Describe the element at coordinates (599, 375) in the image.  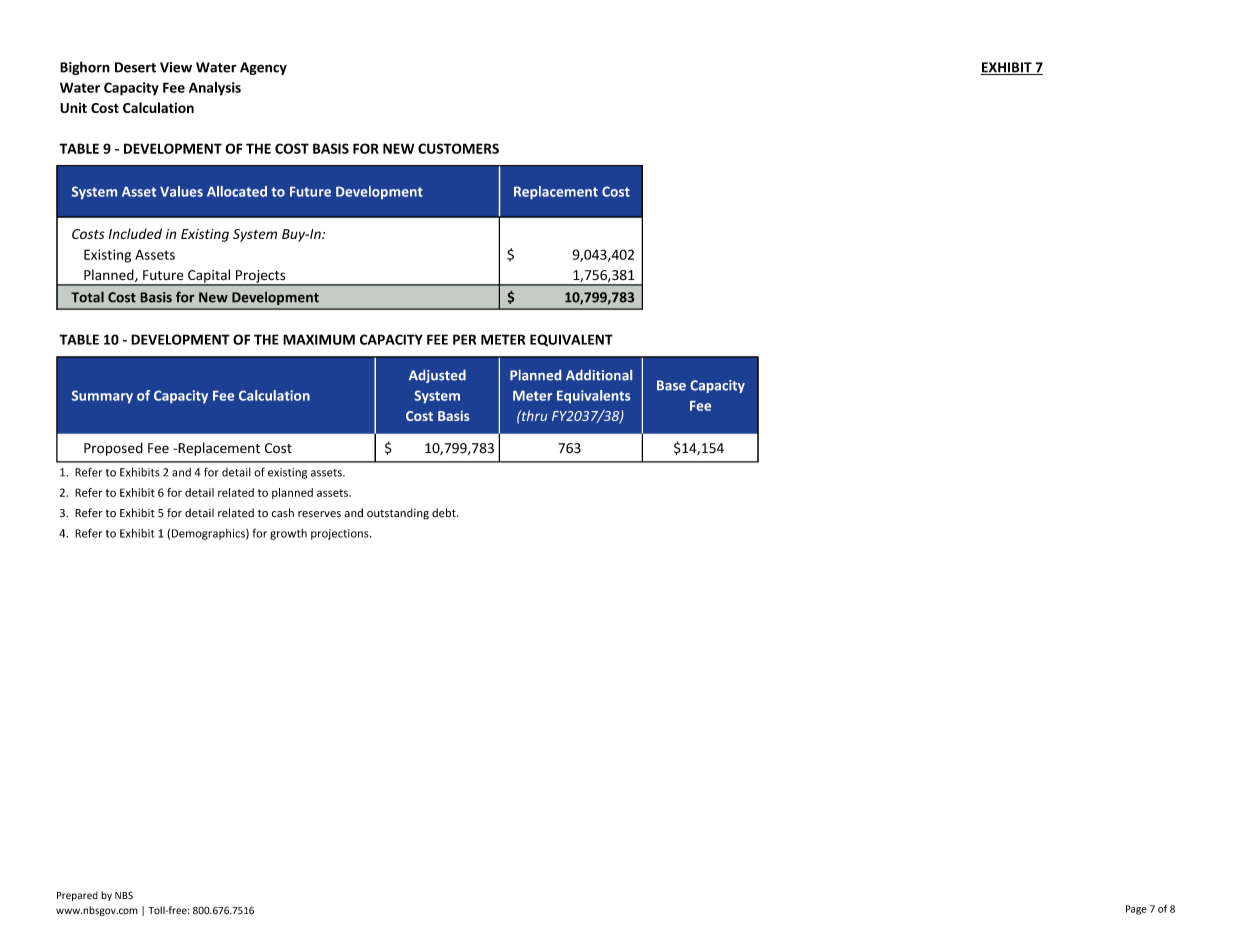
I see `Additional` at that location.
